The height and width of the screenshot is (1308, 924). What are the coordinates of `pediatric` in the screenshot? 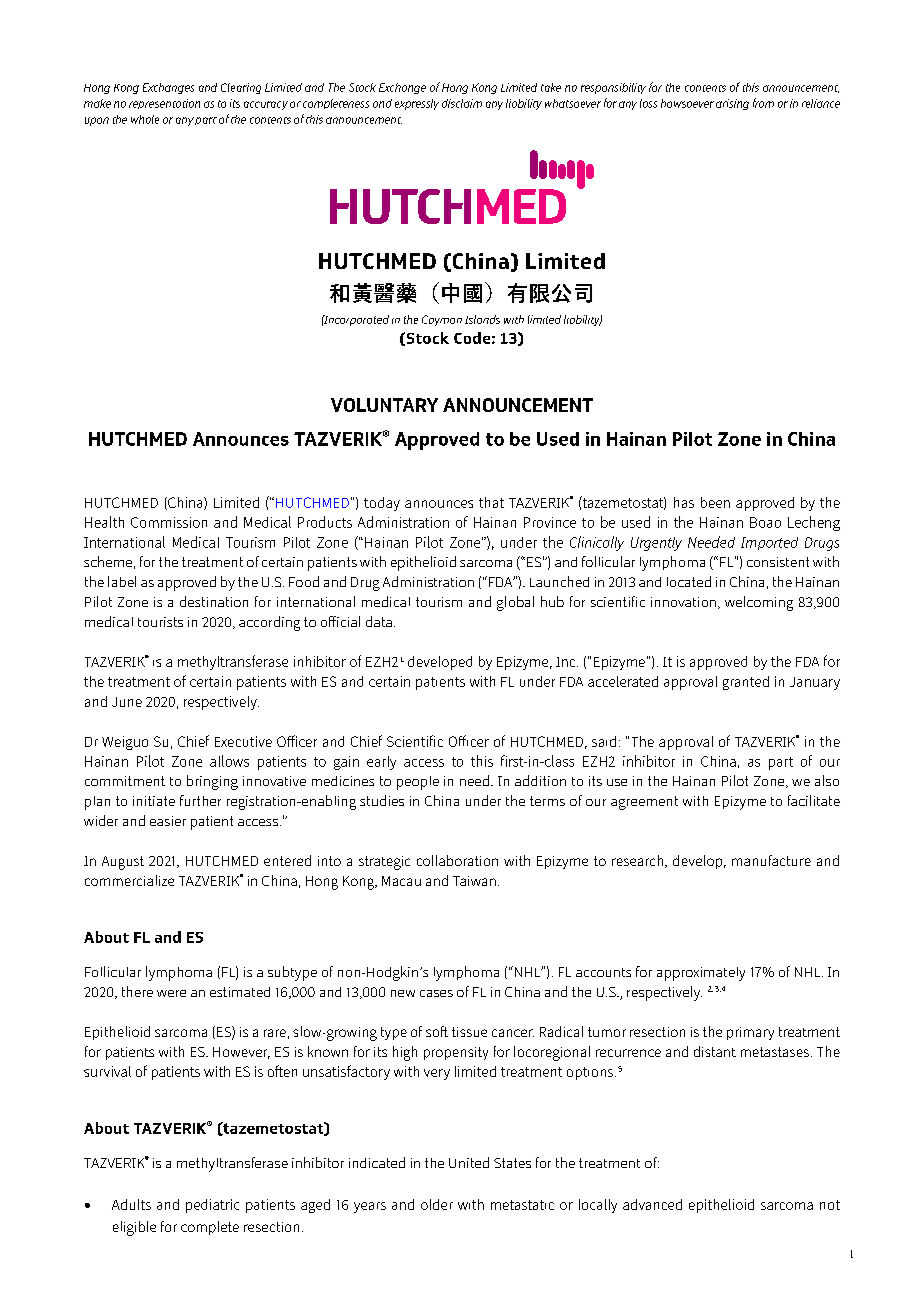 It's located at (212, 1206).
